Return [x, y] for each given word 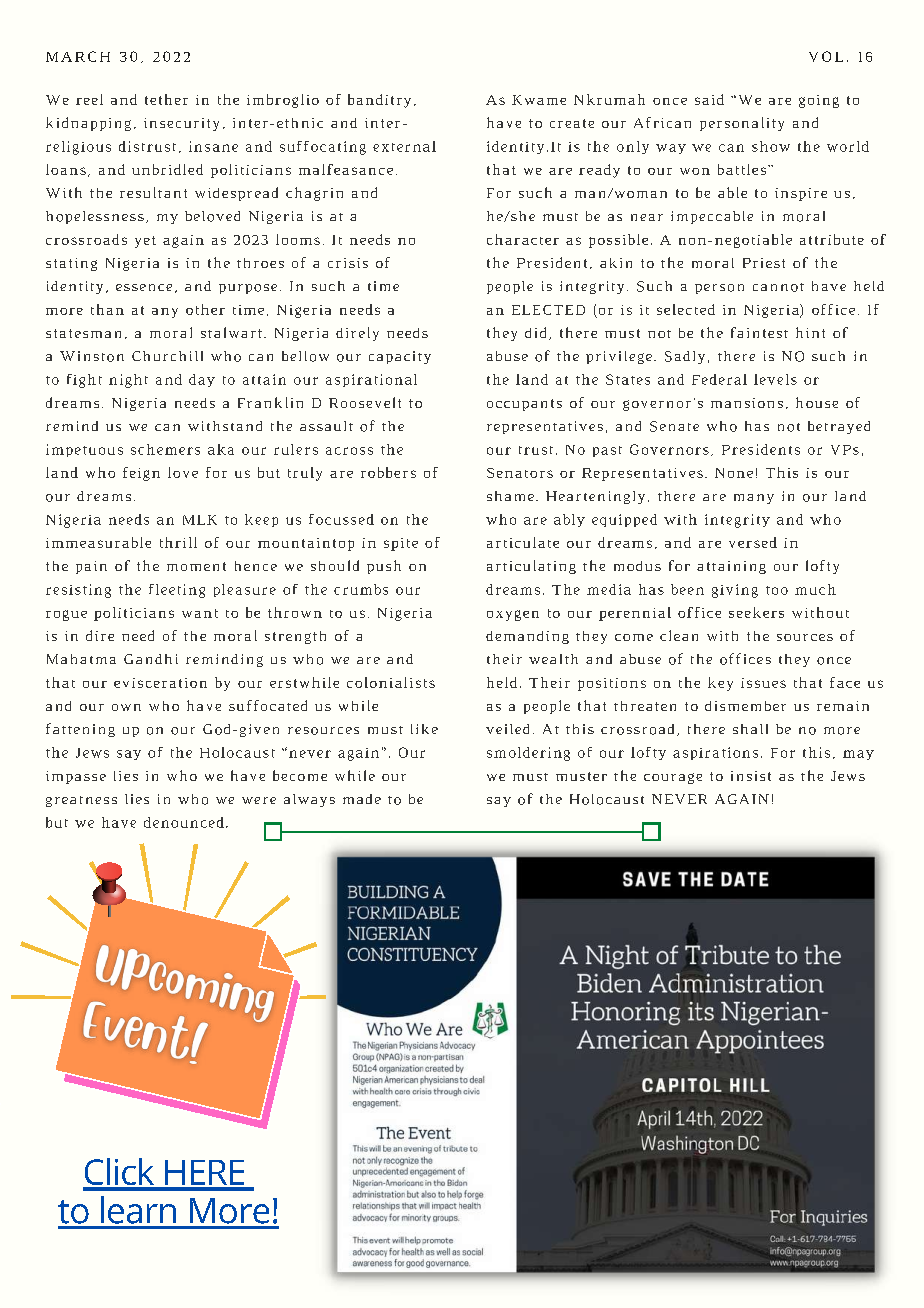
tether [166, 99]
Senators [520, 473]
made [362, 799]
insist [751, 776]
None [734, 473]
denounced [184, 822]
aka [221, 449]
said [709, 99]
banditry [379, 101]
